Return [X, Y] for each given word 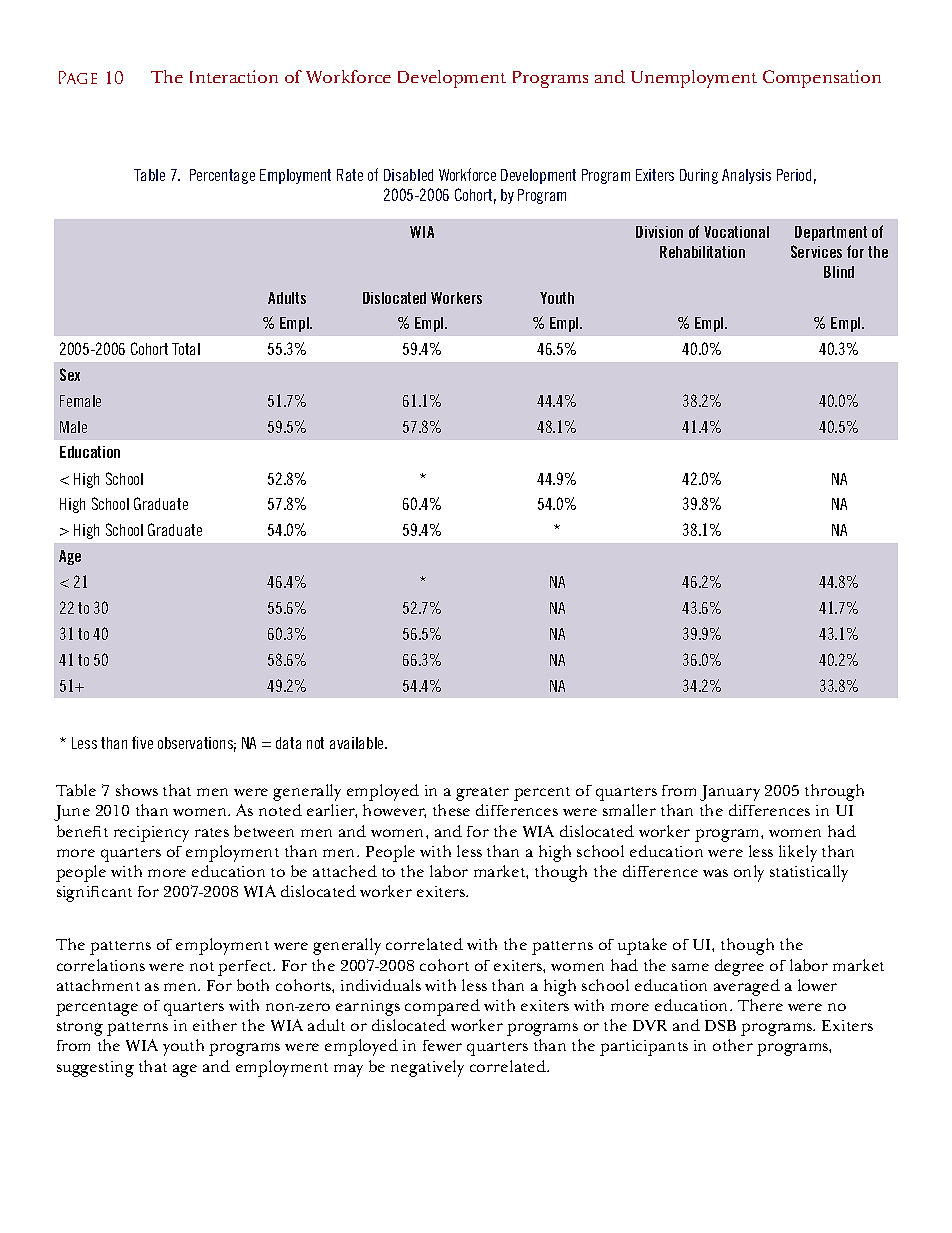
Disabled [408, 175]
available [358, 743]
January [730, 793]
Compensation [822, 79]
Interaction [234, 76]
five [142, 742]
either [215, 1025]
